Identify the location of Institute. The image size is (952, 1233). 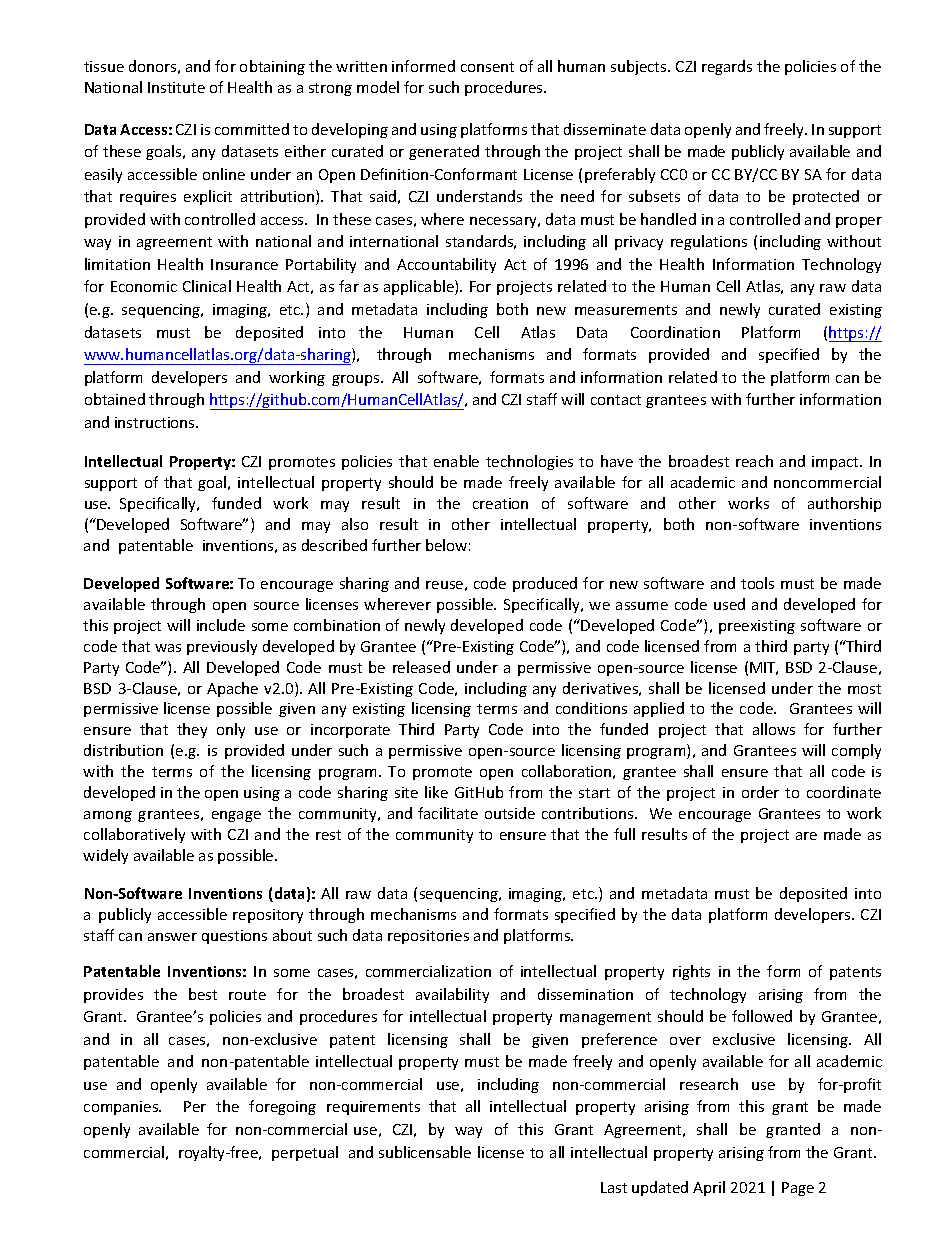
(176, 87).
